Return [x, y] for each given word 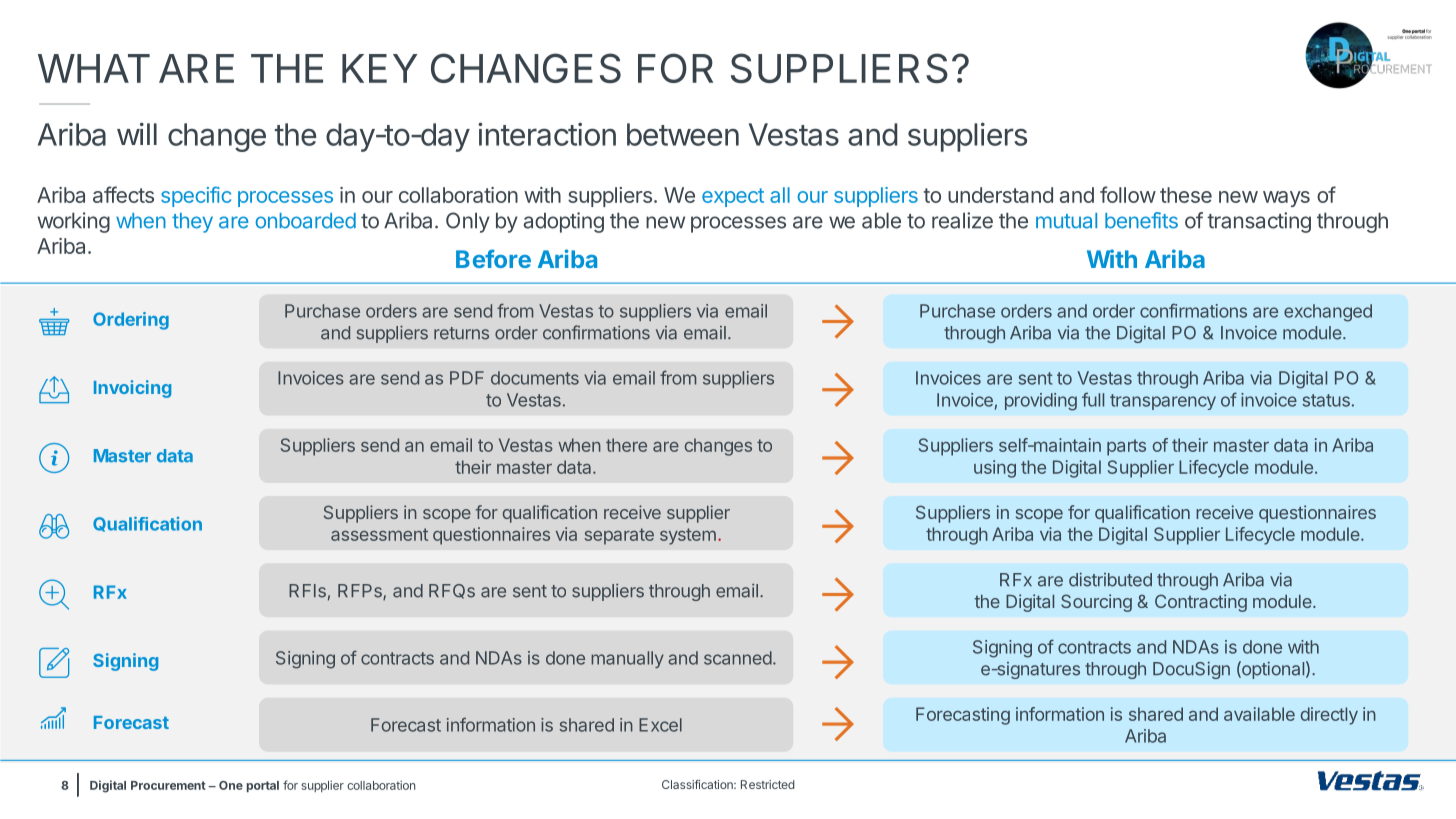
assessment [379, 534]
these [1186, 195]
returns [461, 333]
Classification [698, 784]
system [688, 536]
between [683, 134]
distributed [1110, 579]
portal [263, 786]
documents [535, 378]
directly [1329, 716]
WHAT [94, 68]
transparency [1163, 402]
